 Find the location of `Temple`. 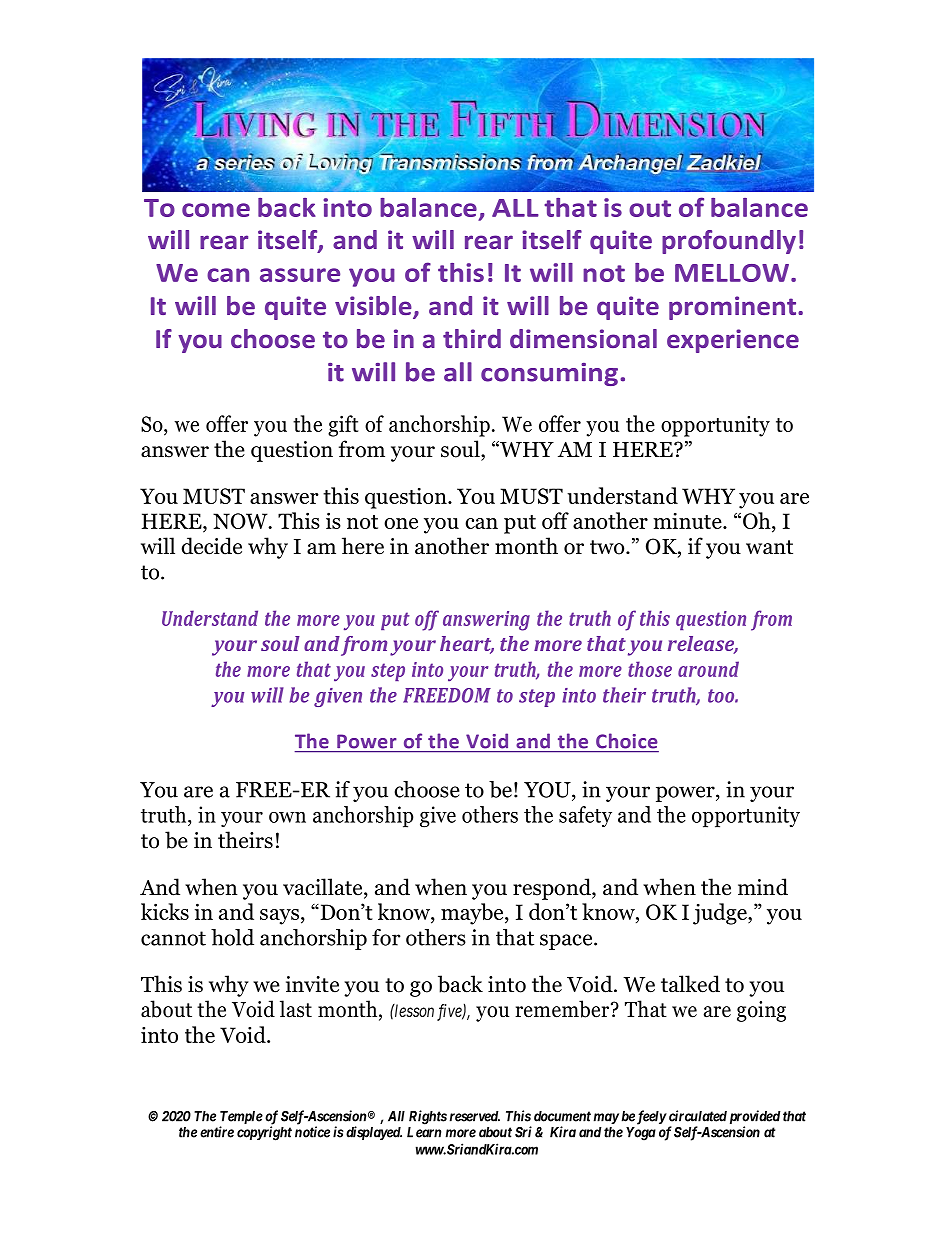

Temple is located at coordinates (241, 1119).
